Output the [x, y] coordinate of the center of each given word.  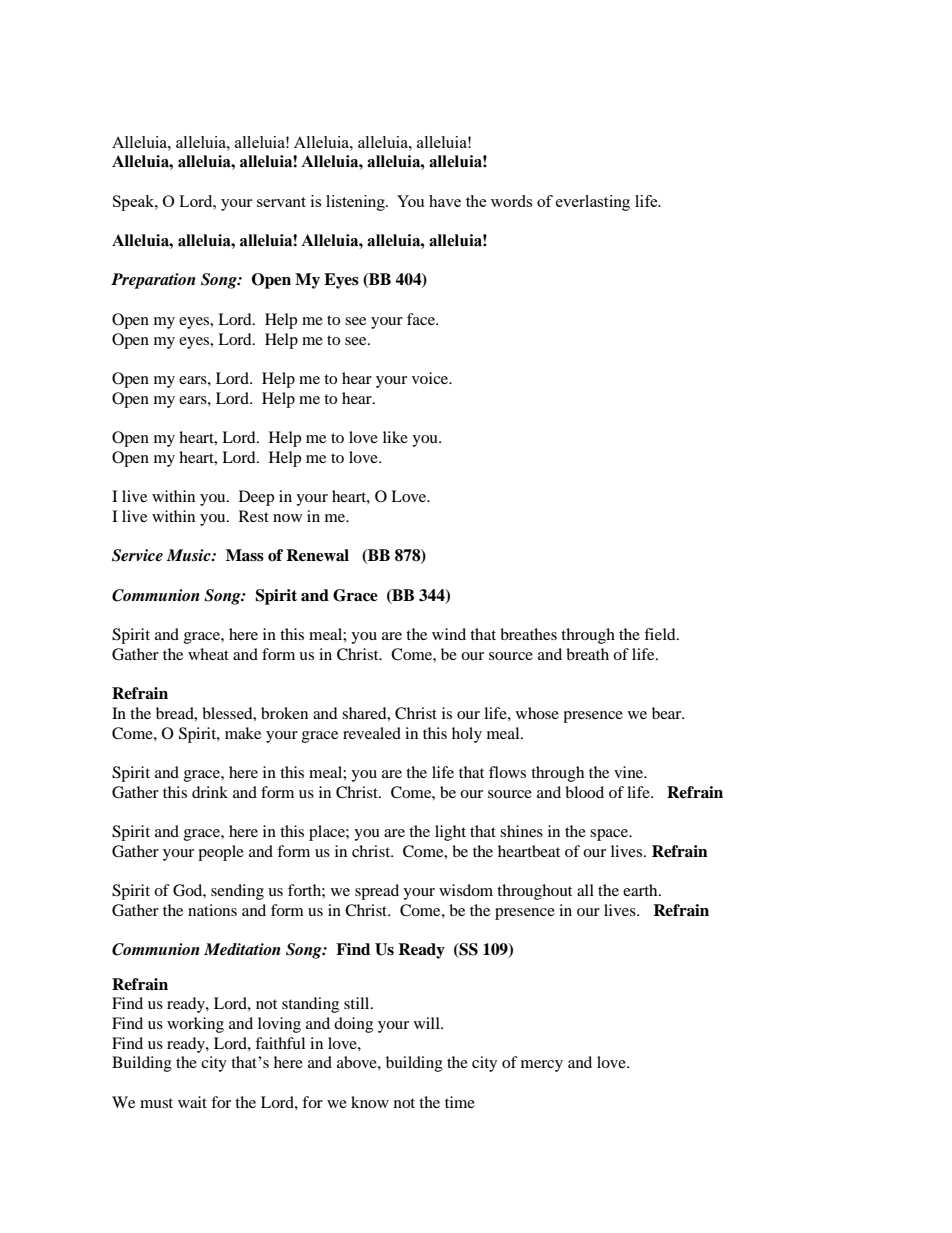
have [445, 201]
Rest [254, 516]
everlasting [593, 203]
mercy [542, 1066]
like [395, 437]
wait [192, 1102]
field [661, 634]
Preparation [153, 281]
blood [584, 792]
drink [210, 792]
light [450, 833]
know [370, 1102]
